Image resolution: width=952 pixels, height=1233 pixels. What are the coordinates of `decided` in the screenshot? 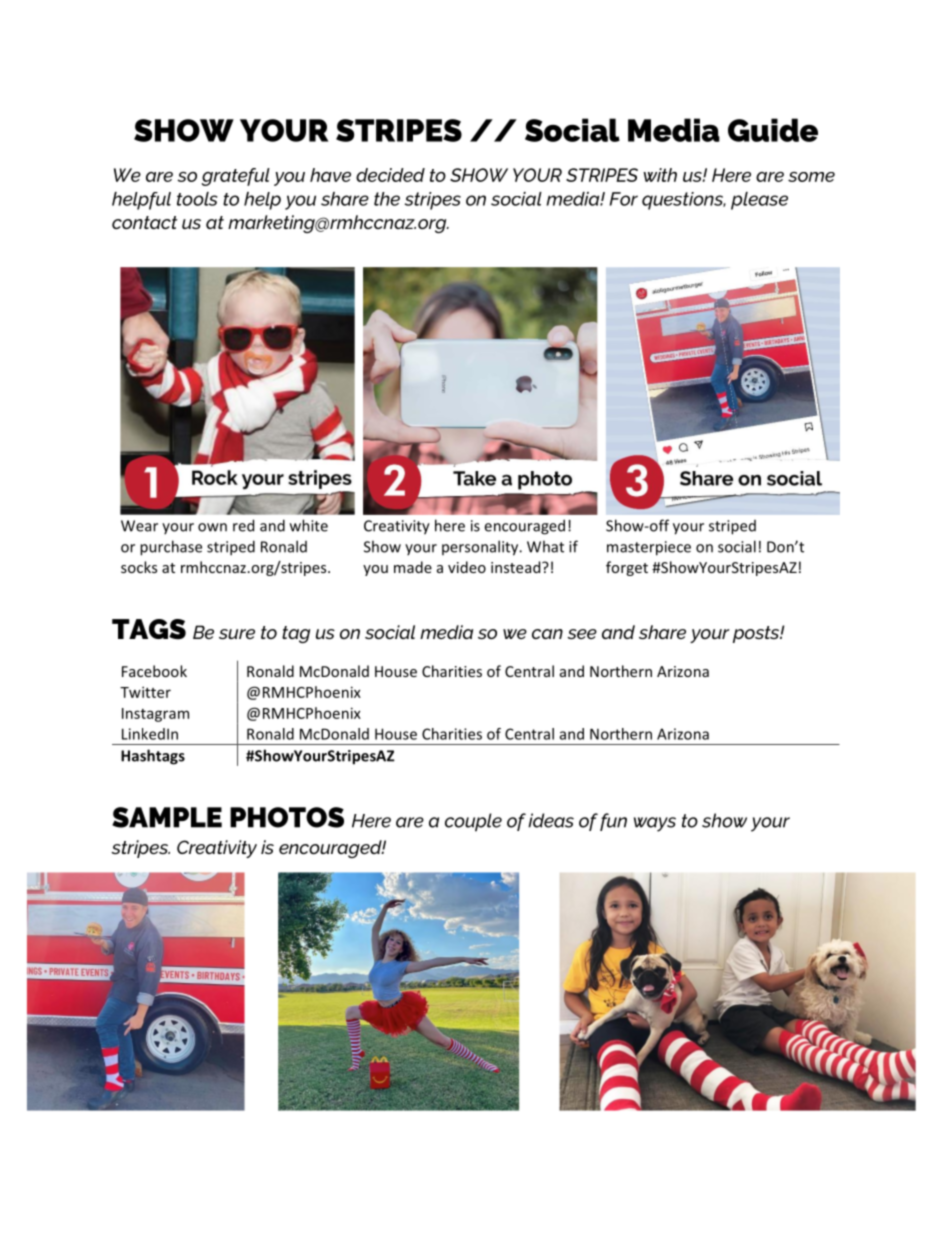 It's located at (390, 175).
